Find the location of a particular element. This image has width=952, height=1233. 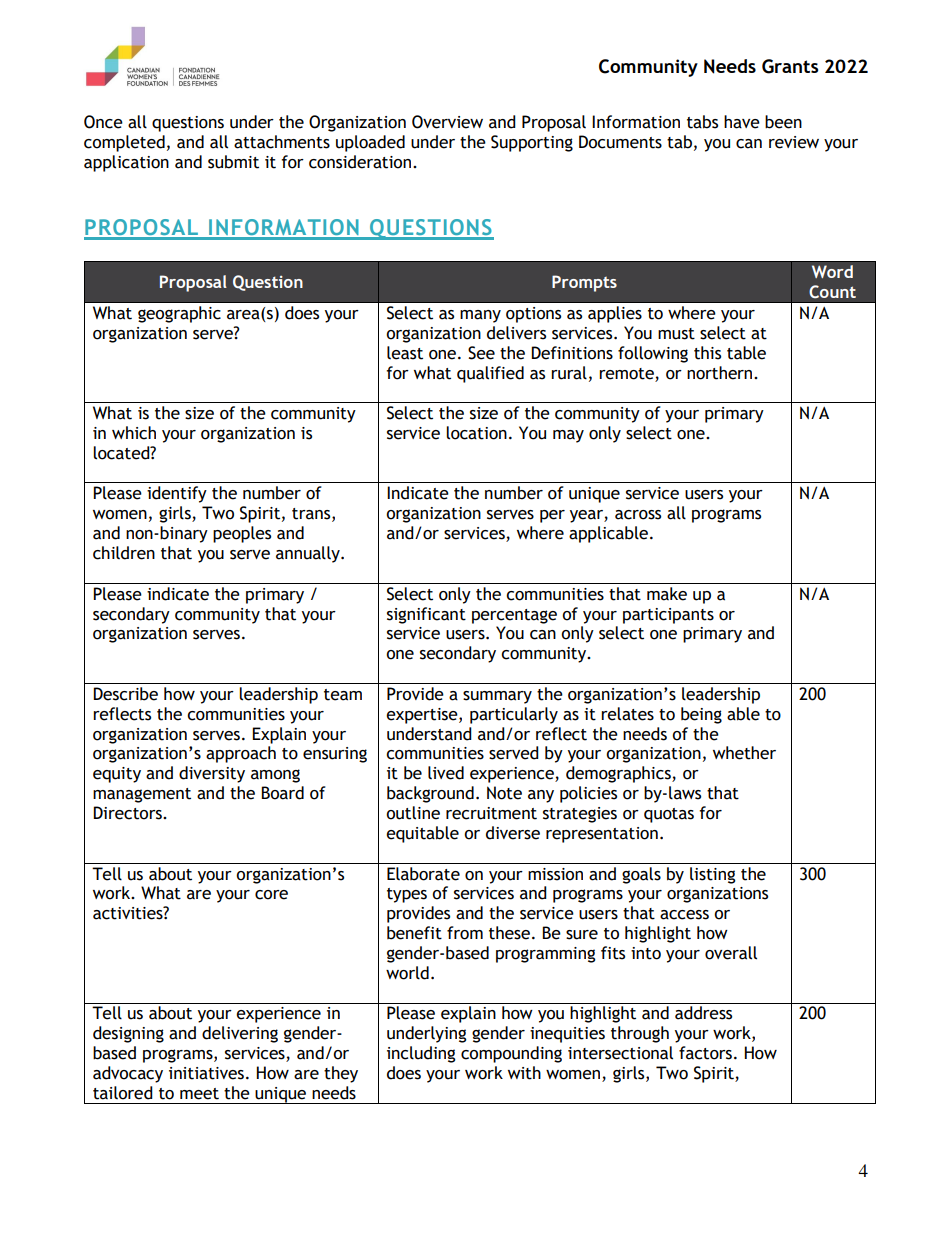

initiatives is located at coordinates (206, 1073).
